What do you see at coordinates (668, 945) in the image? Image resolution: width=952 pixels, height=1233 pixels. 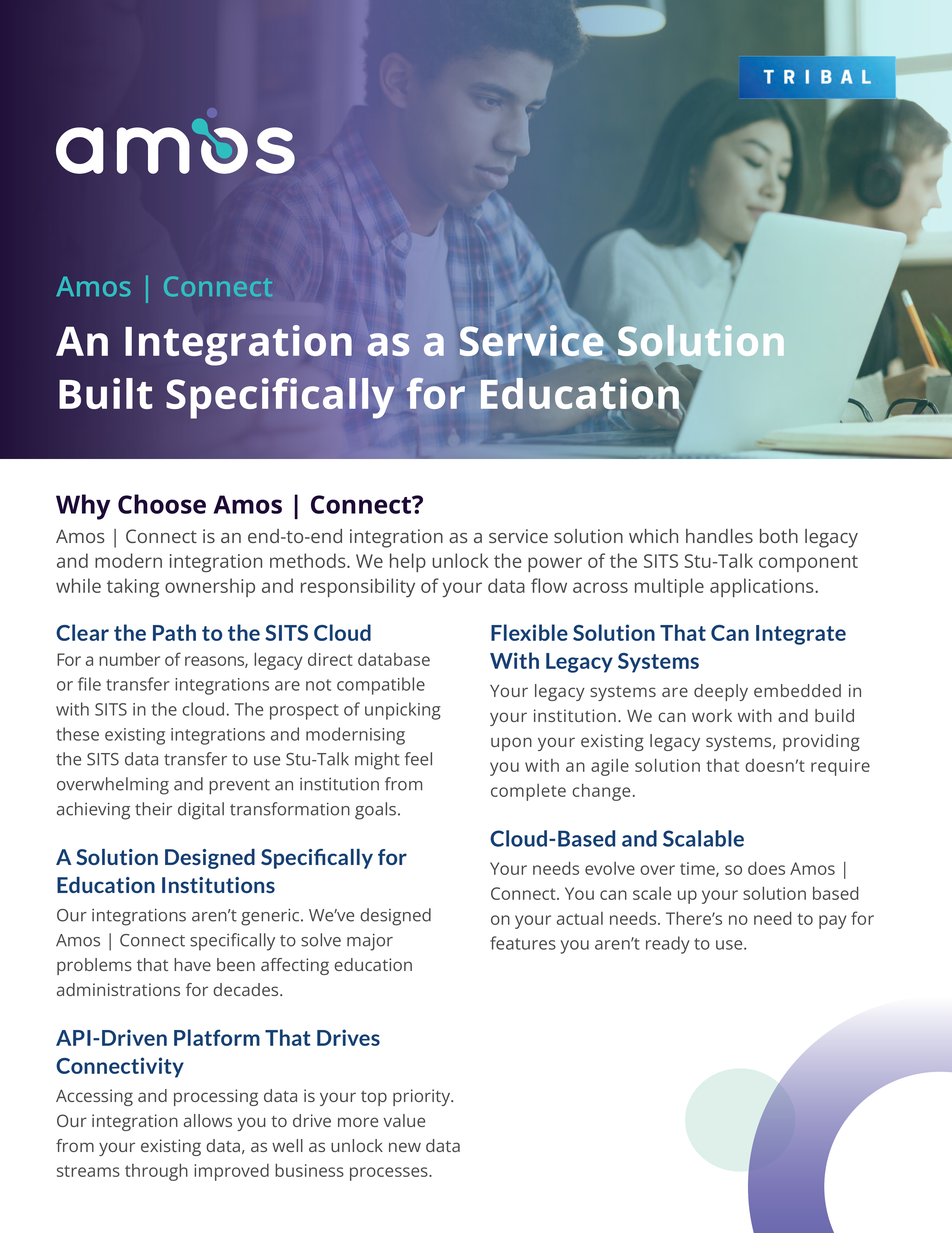 I see `ready` at bounding box center [668, 945].
